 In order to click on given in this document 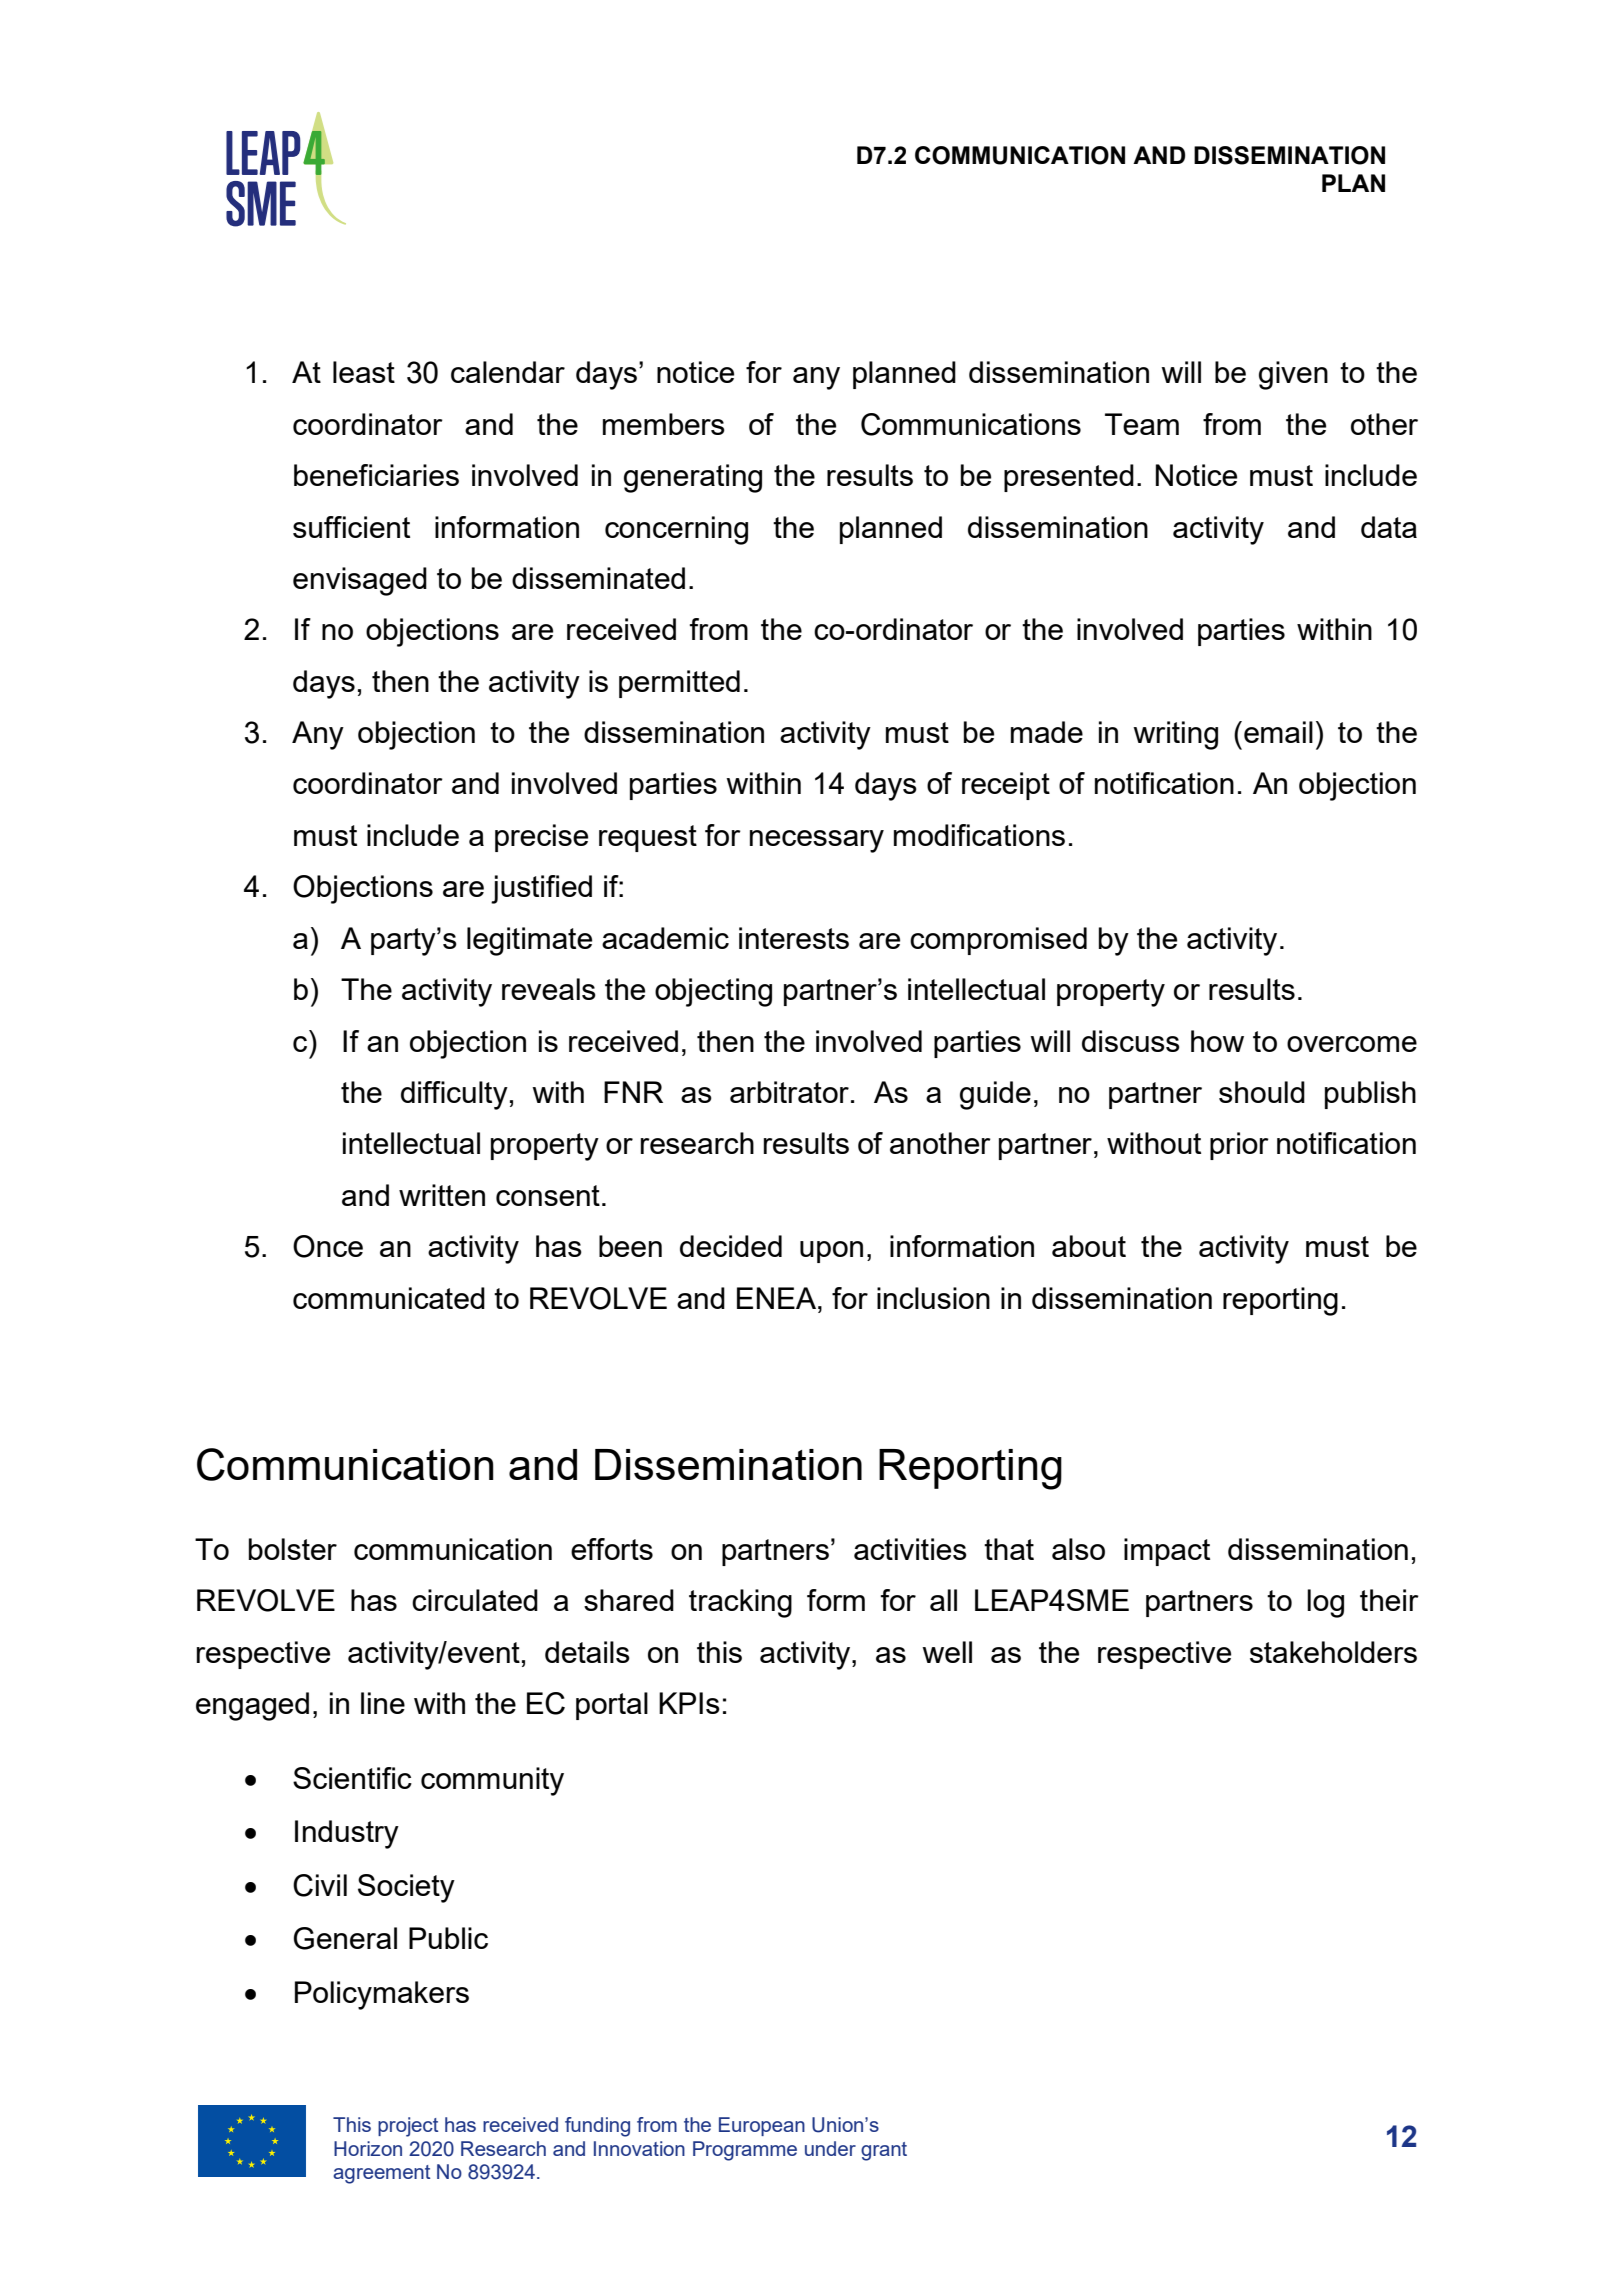, I will do `click(1293, 375)`.
